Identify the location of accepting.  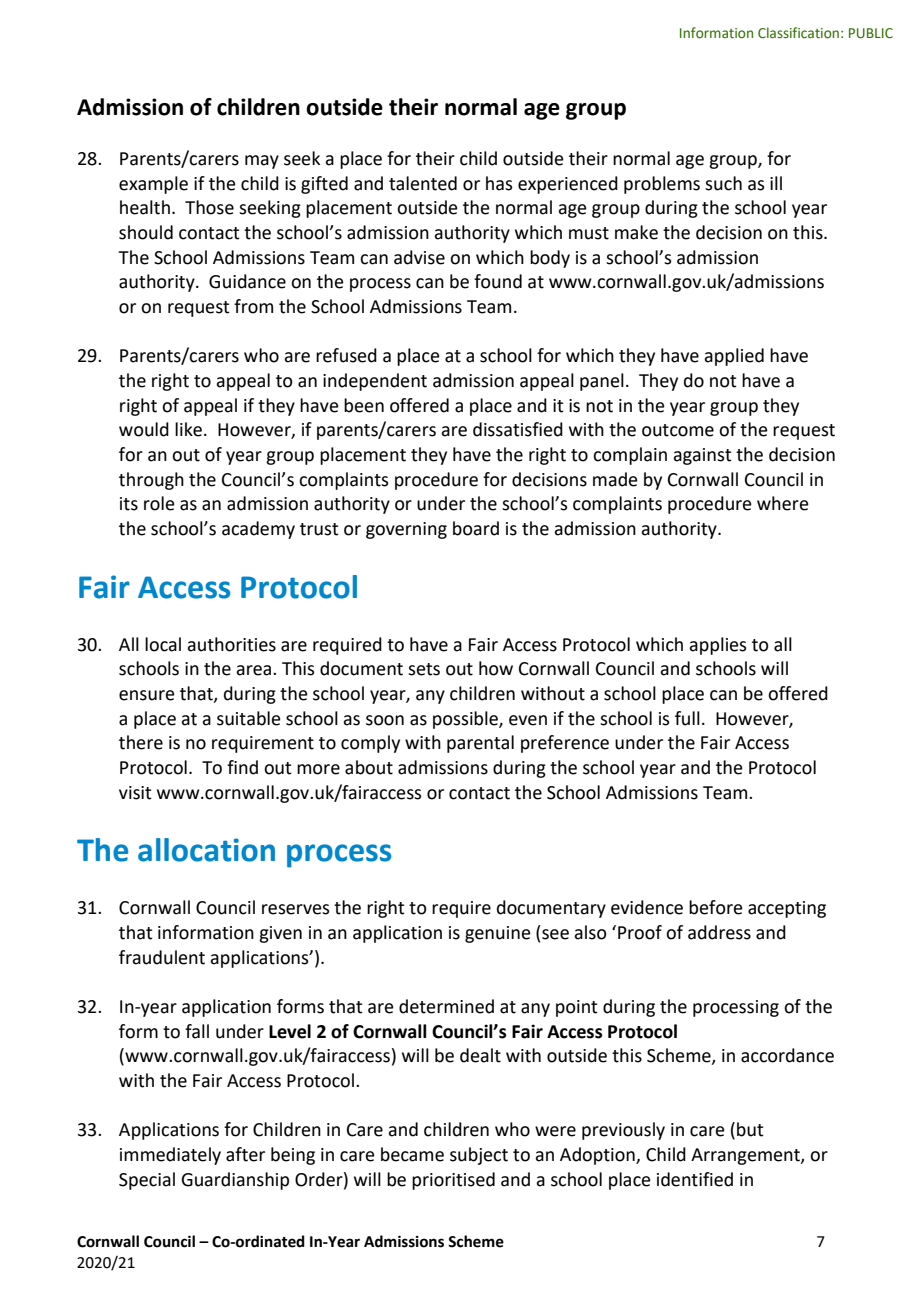
(787, 909).
